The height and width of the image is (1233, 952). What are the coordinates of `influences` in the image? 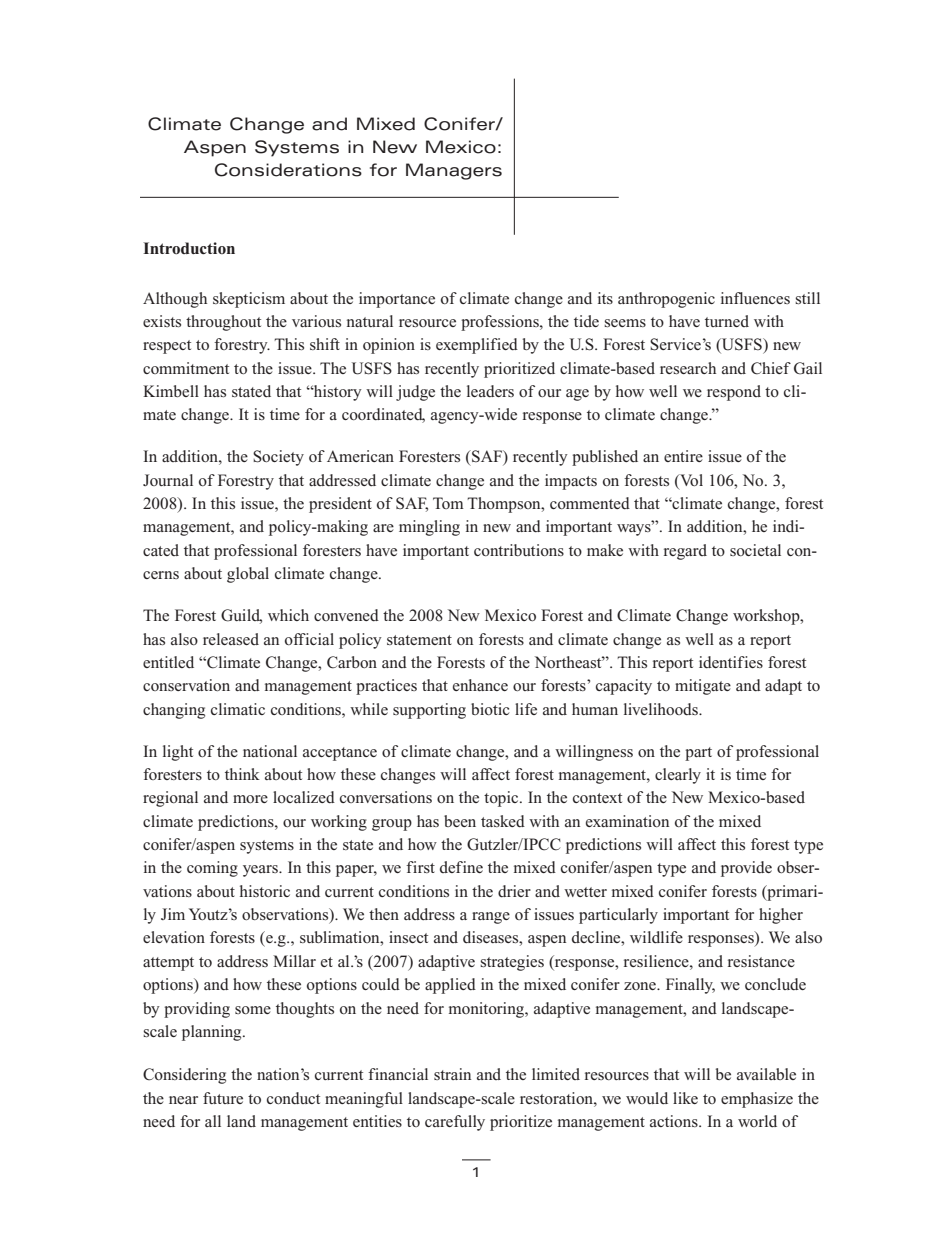 It's located at (755, 298).
